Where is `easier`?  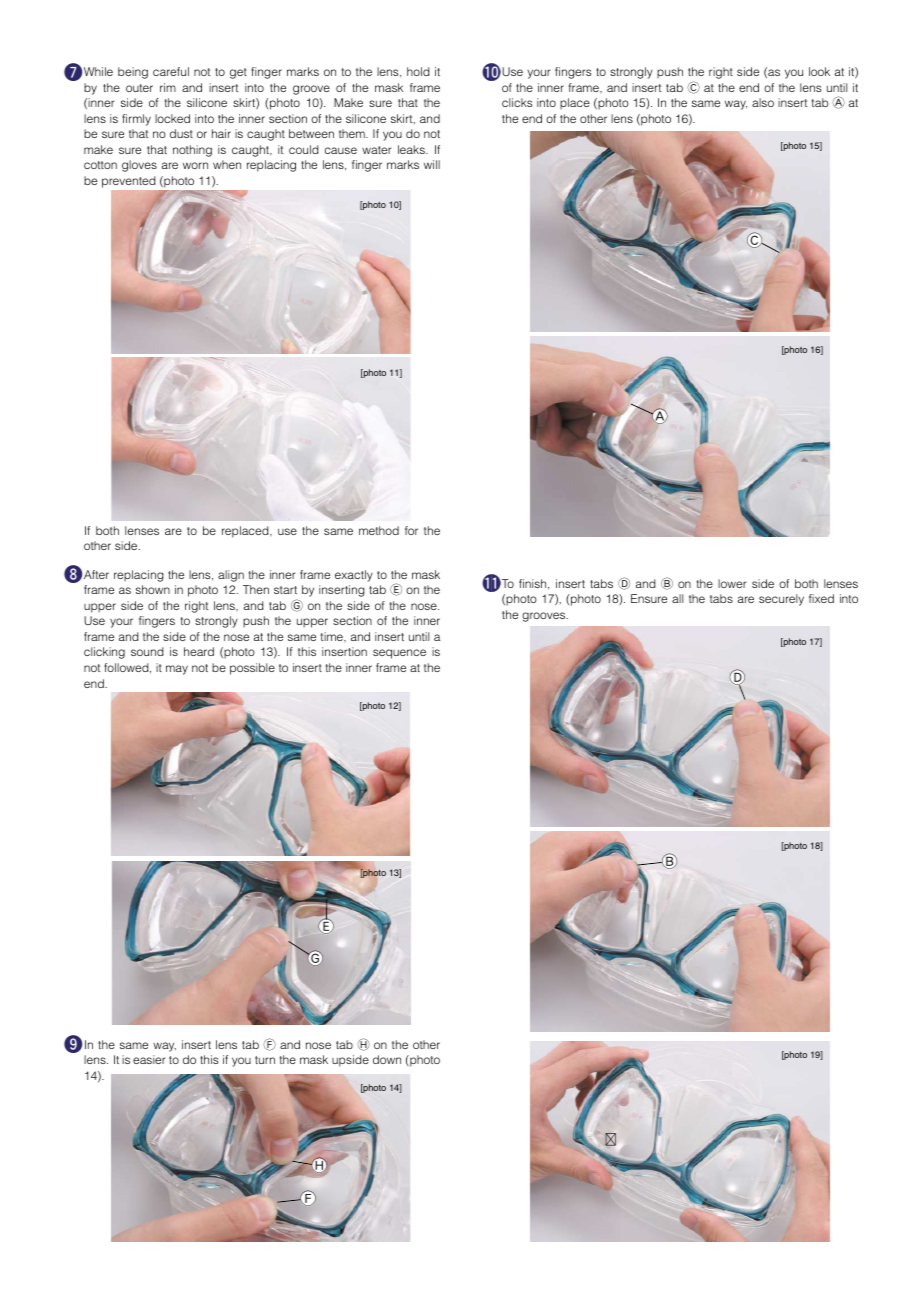
easier is located at coordinates (149, 1059).
